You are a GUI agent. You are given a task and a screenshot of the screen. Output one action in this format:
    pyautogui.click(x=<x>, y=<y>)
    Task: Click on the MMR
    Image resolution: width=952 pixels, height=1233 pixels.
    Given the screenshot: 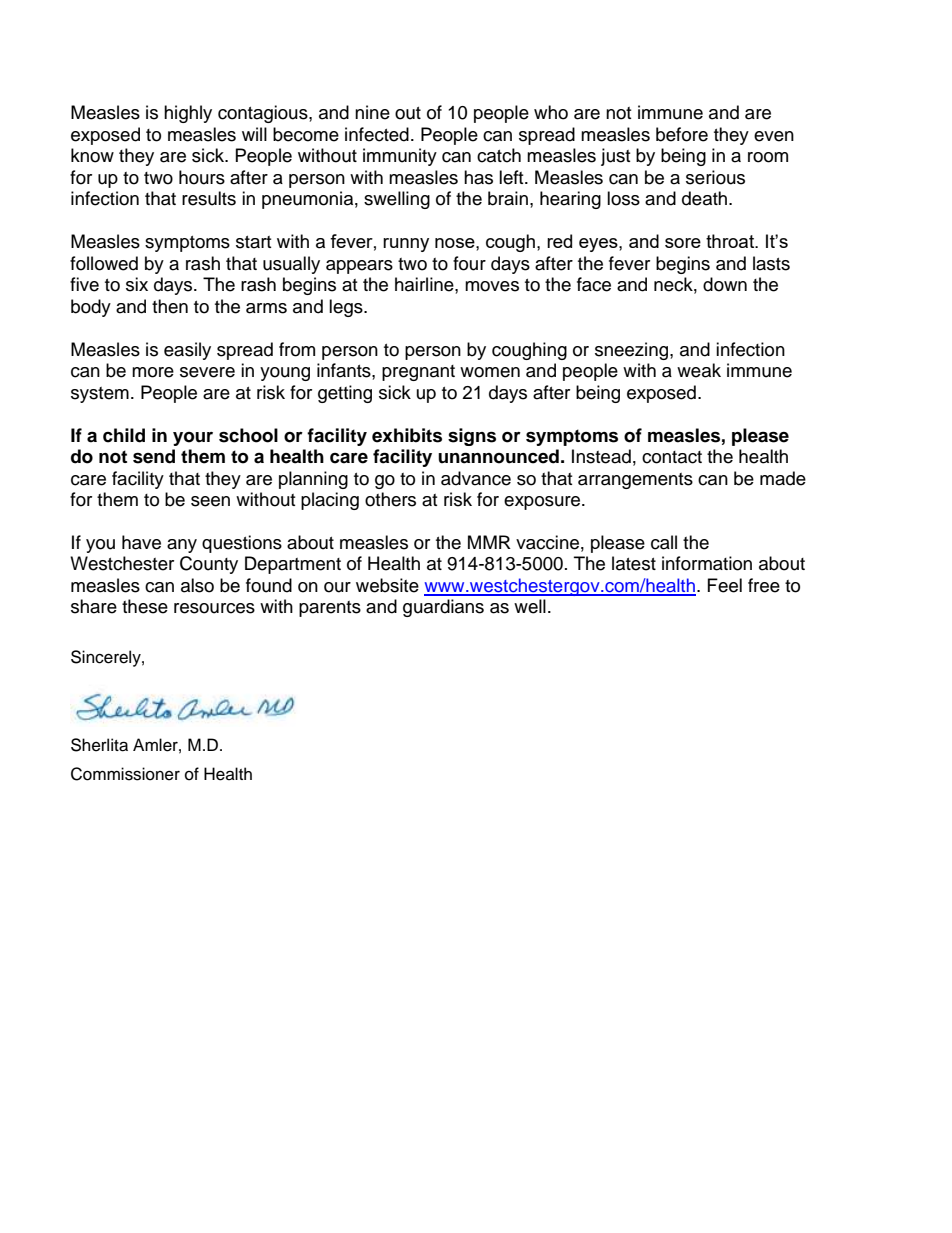 What is the action you would take?
    pyautogui.click(x=489, y=542)
